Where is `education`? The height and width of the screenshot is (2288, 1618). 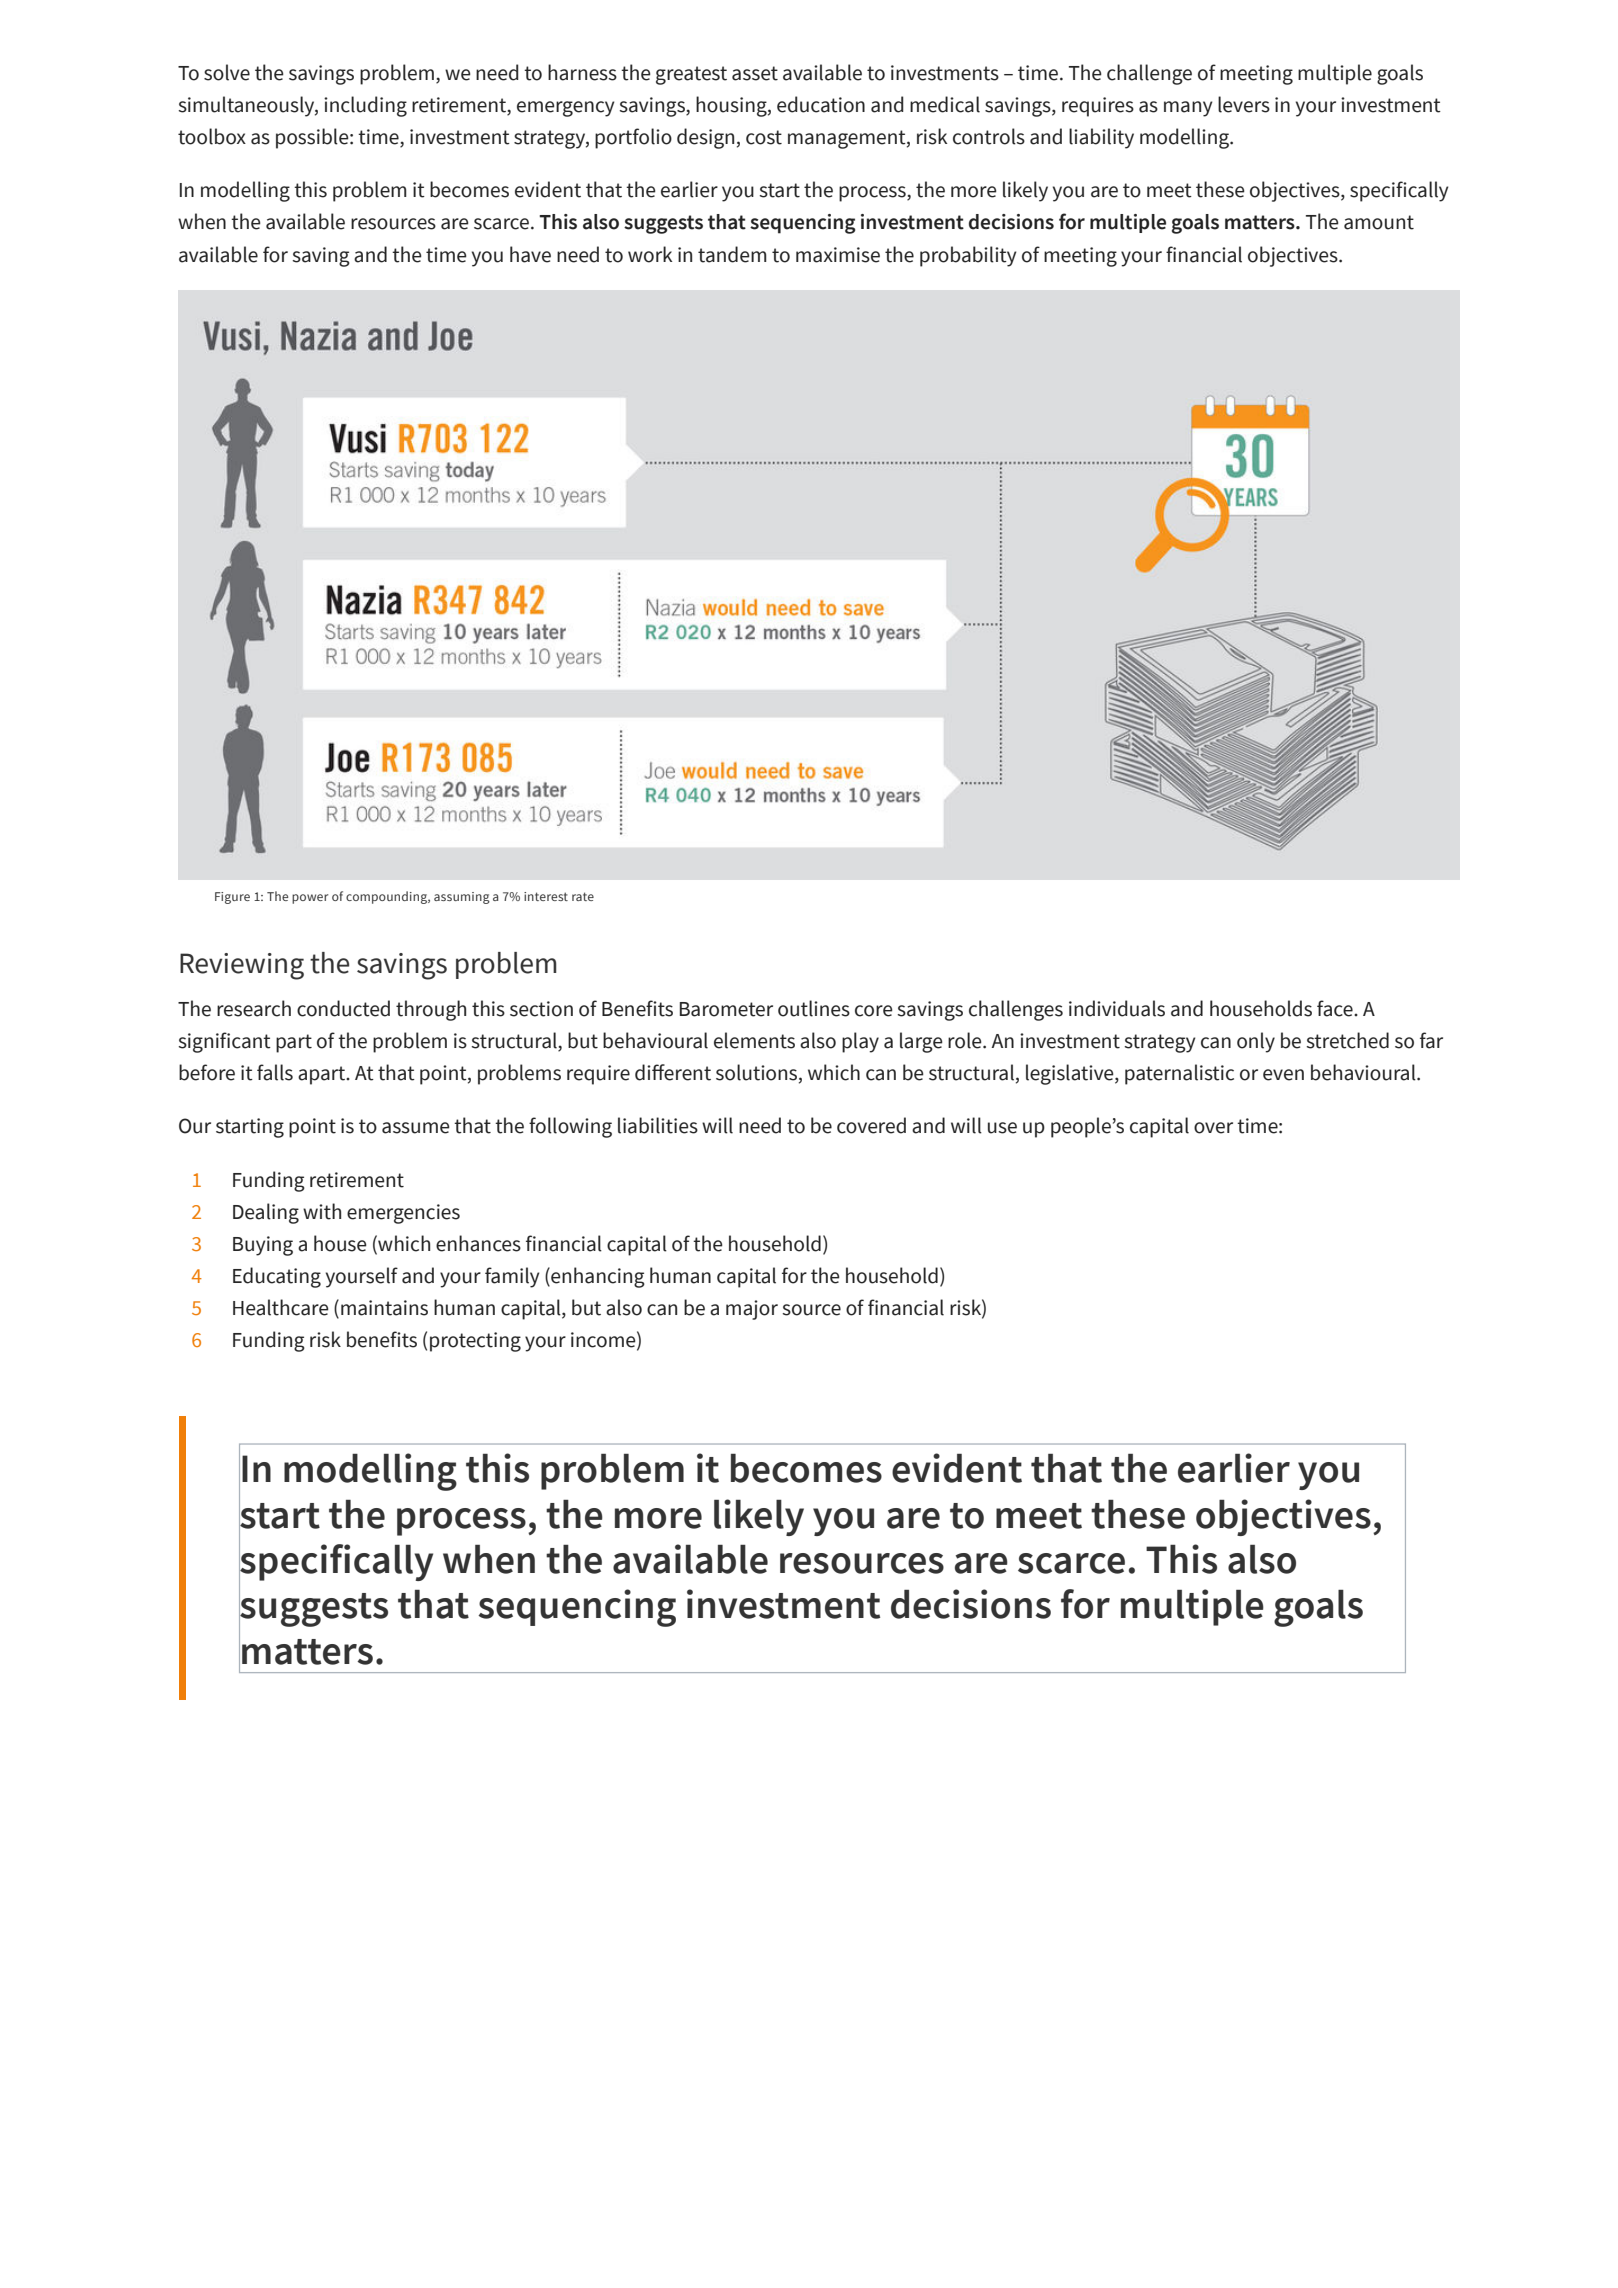 education is located at coordinates (821, 104).
